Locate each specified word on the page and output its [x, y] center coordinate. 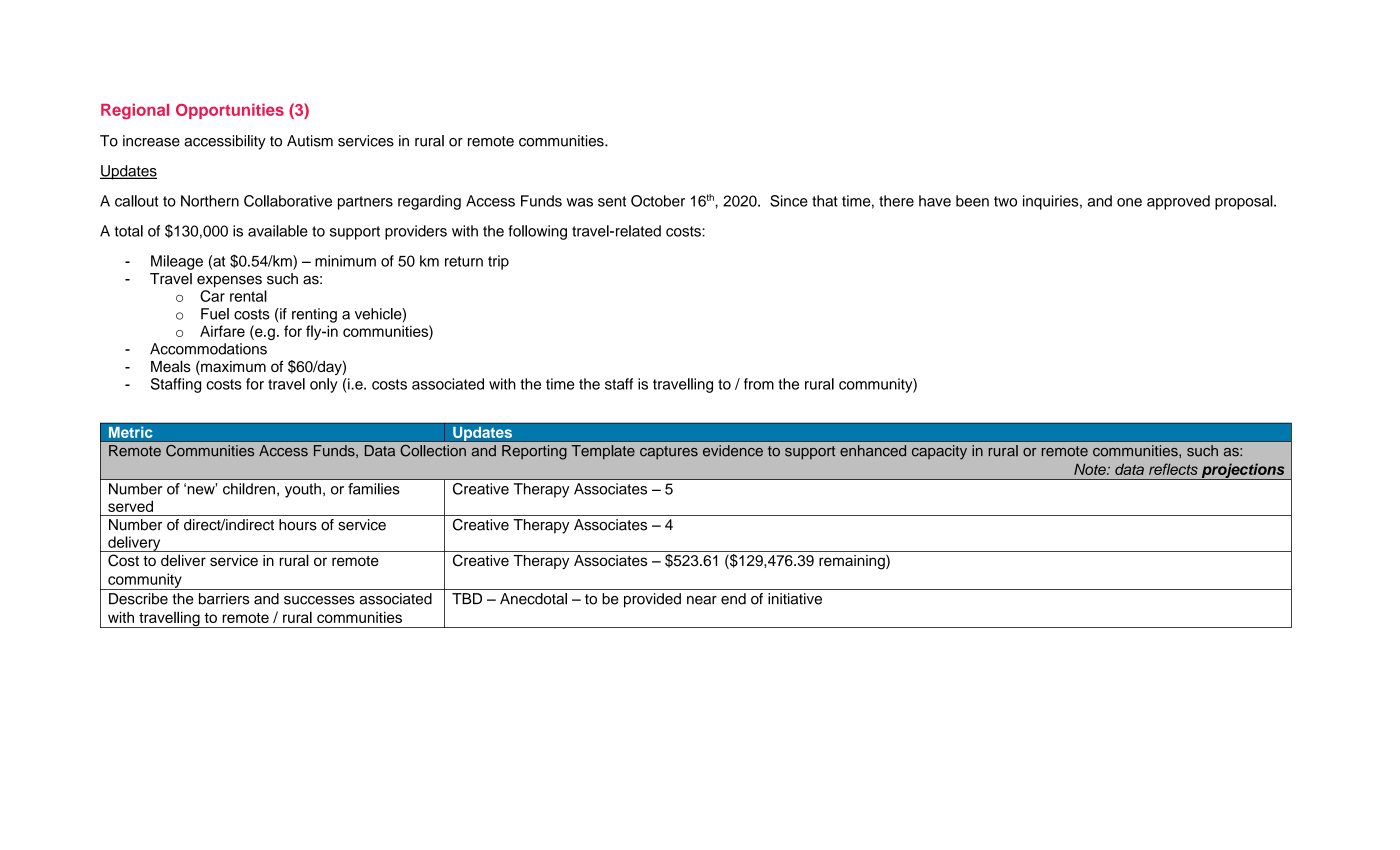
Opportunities [230, 111]
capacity [939, 452]
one [1129, 202]
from [759, 384]
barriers [224, 599]
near [702, 600]
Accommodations [208, 349]
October [658, 201]
